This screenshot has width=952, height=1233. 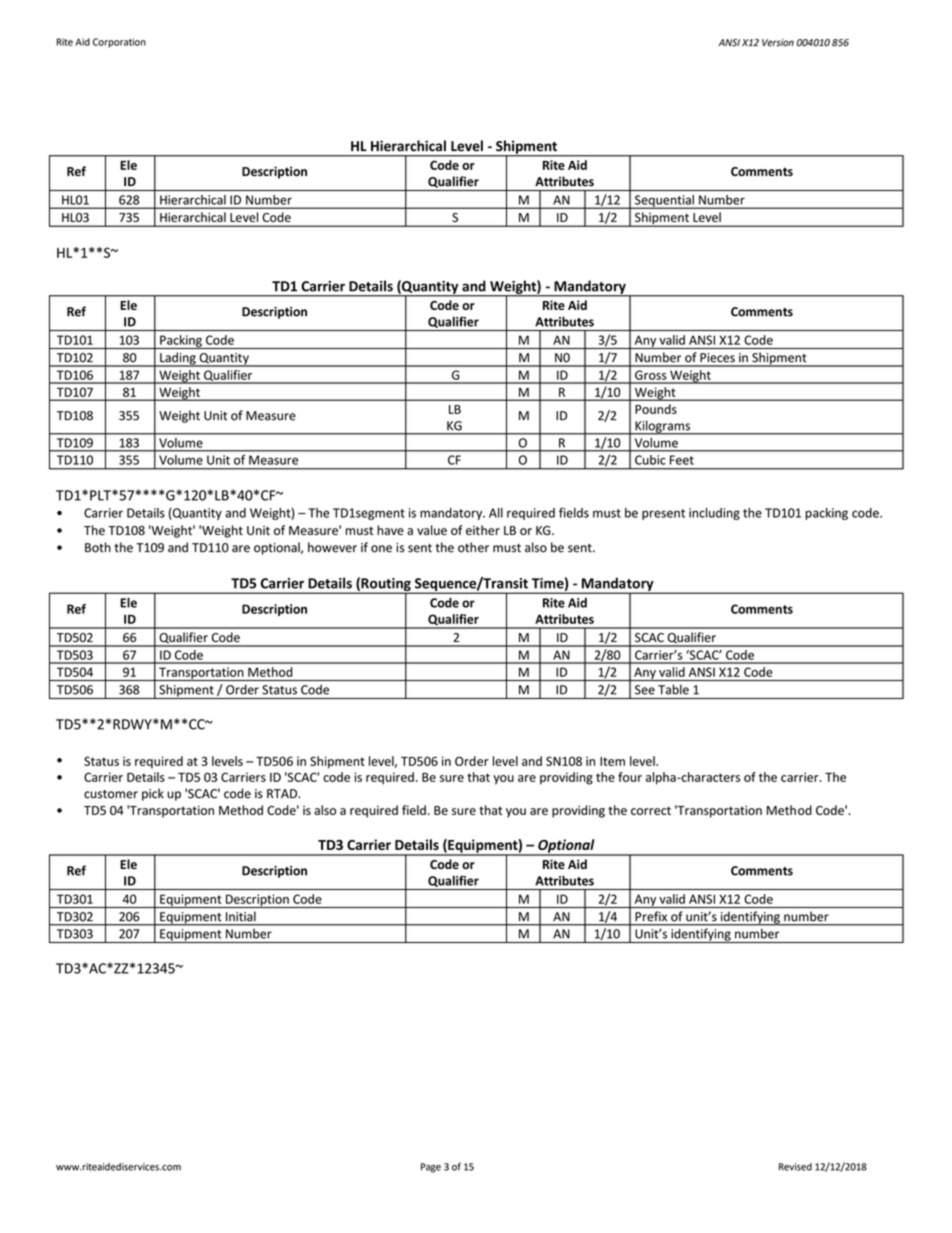 What do you see at coordinates (119, 43) in the screenshot?
I see `Corporation` at bounding box center [119, 43].
